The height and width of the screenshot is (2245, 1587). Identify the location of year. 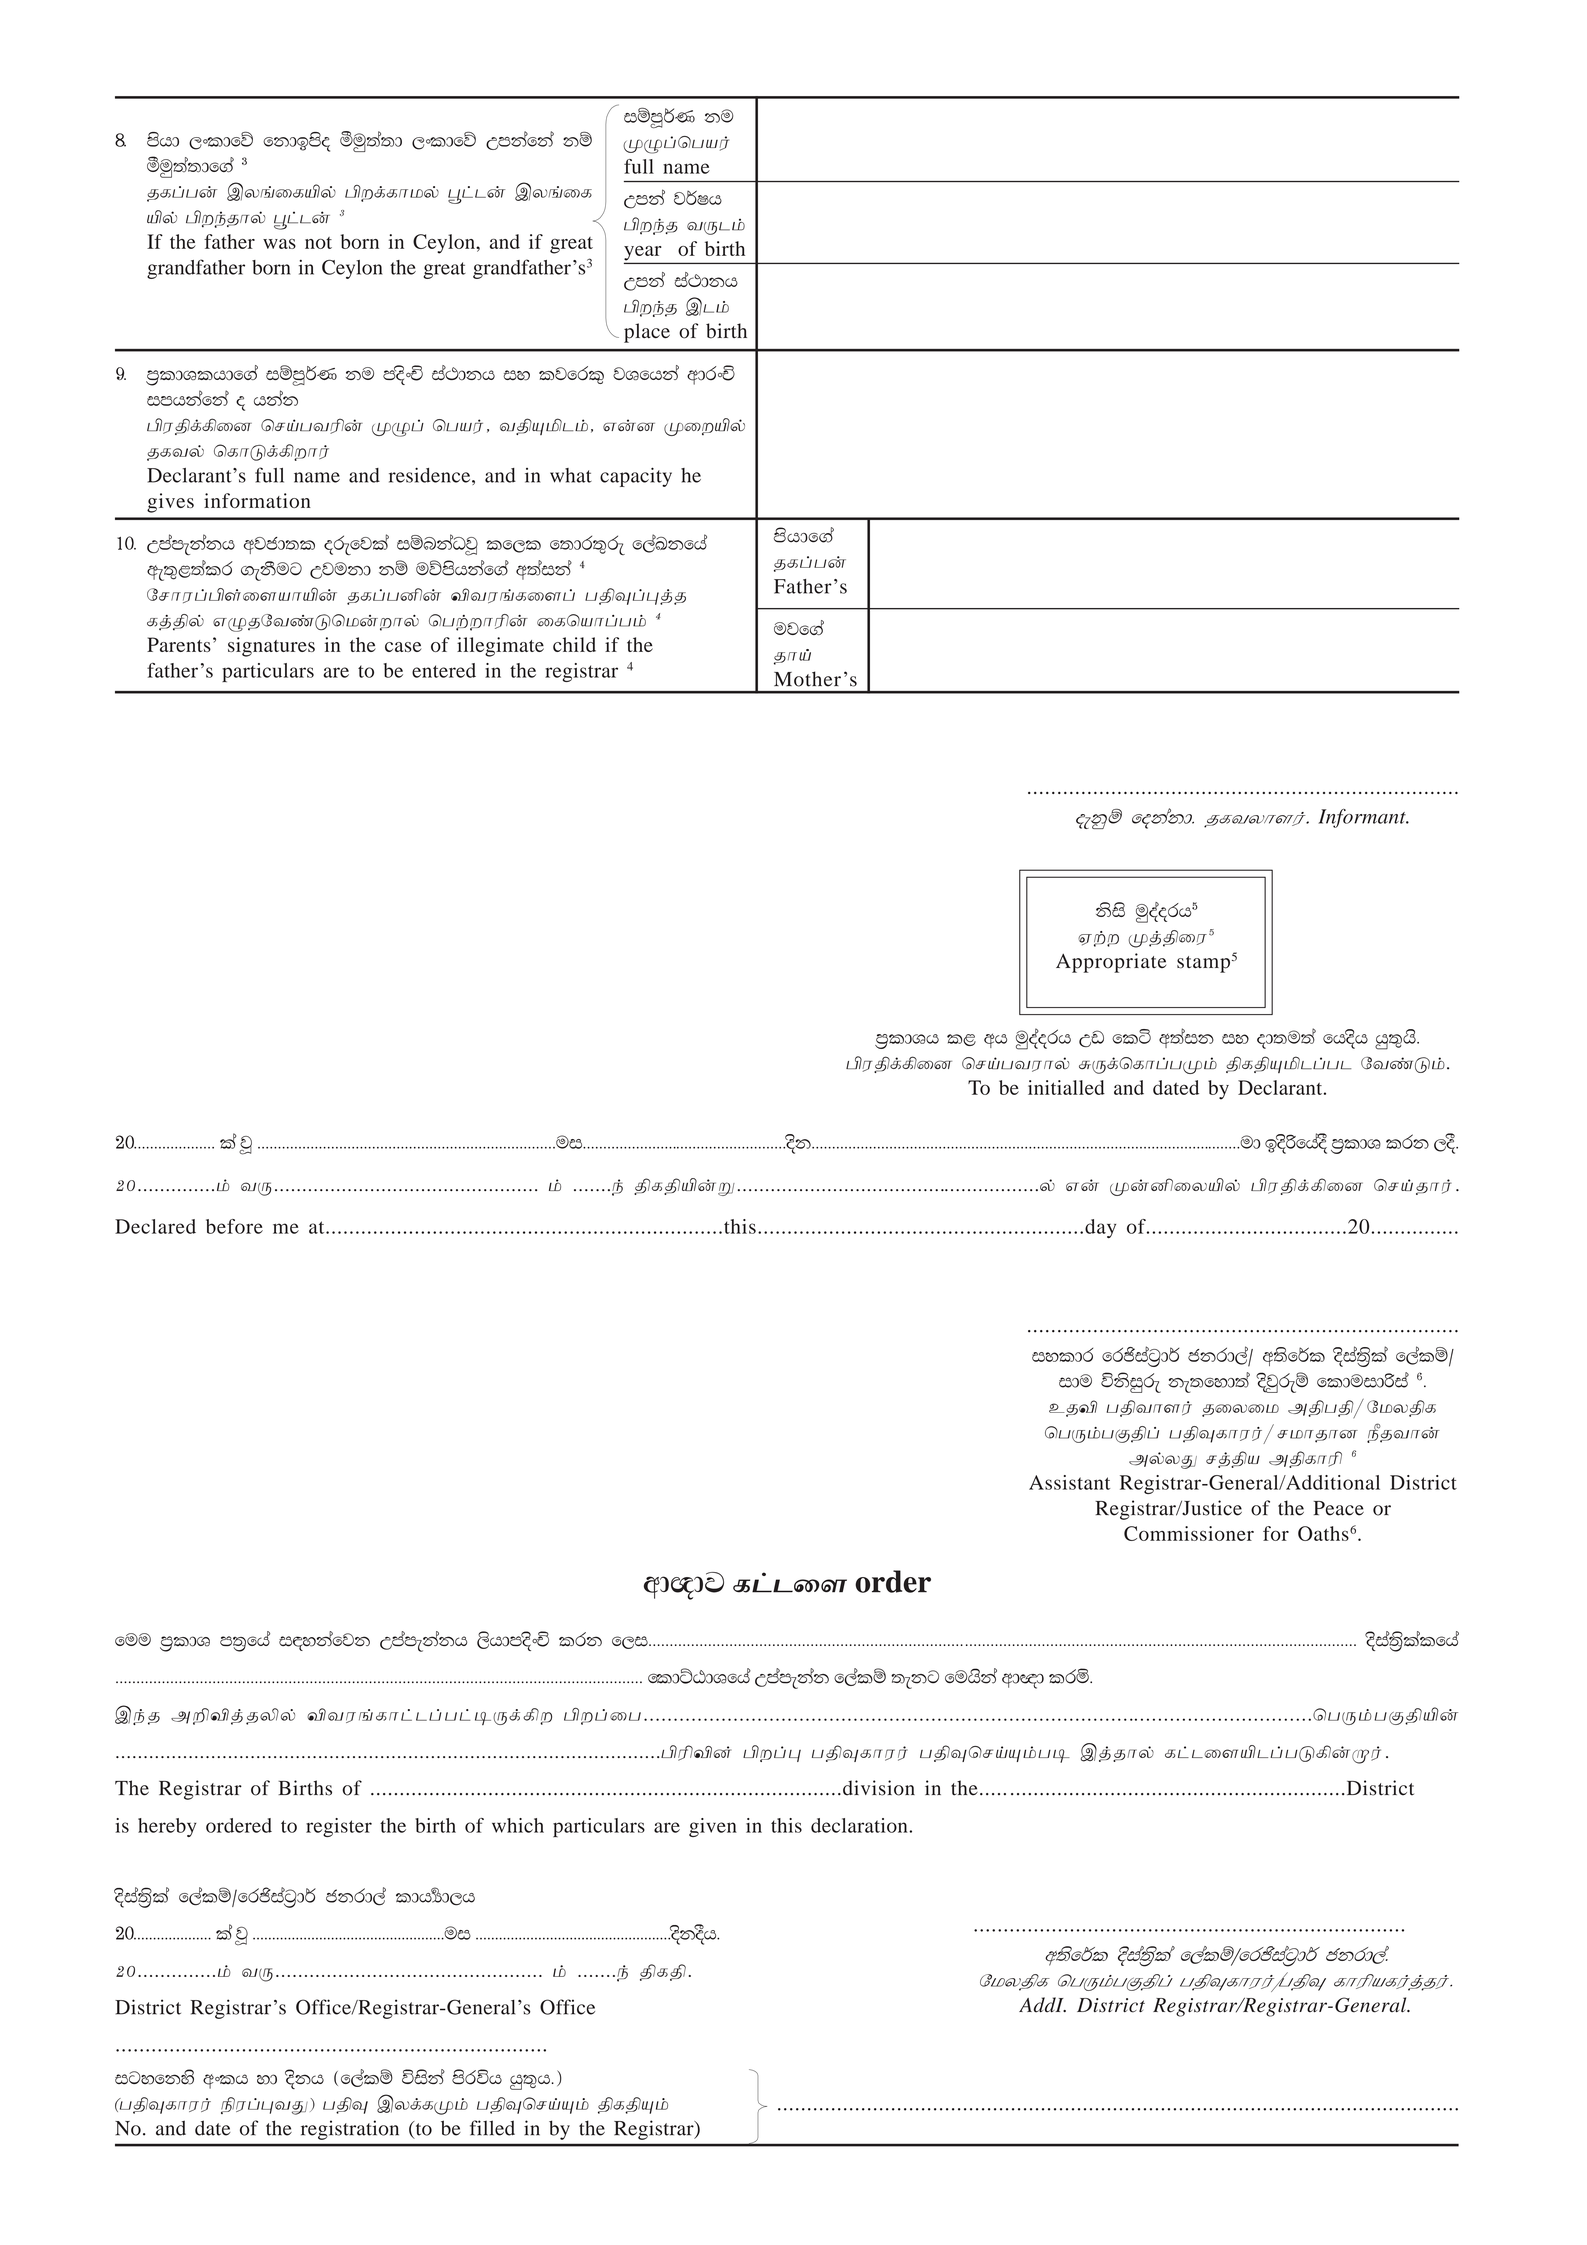
(644, 254).
